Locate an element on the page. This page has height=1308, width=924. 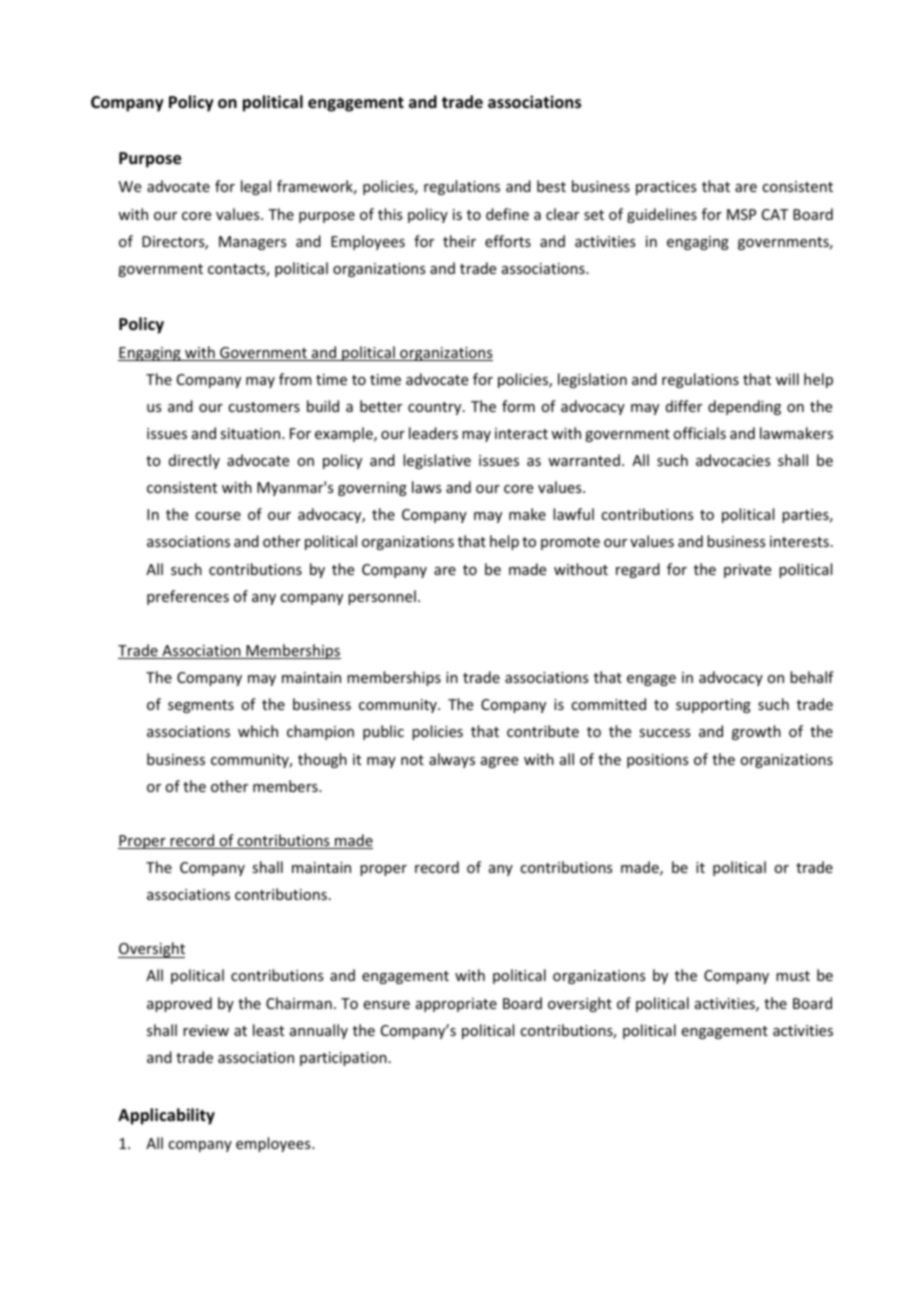
define is located at coordinates (507, 214).
